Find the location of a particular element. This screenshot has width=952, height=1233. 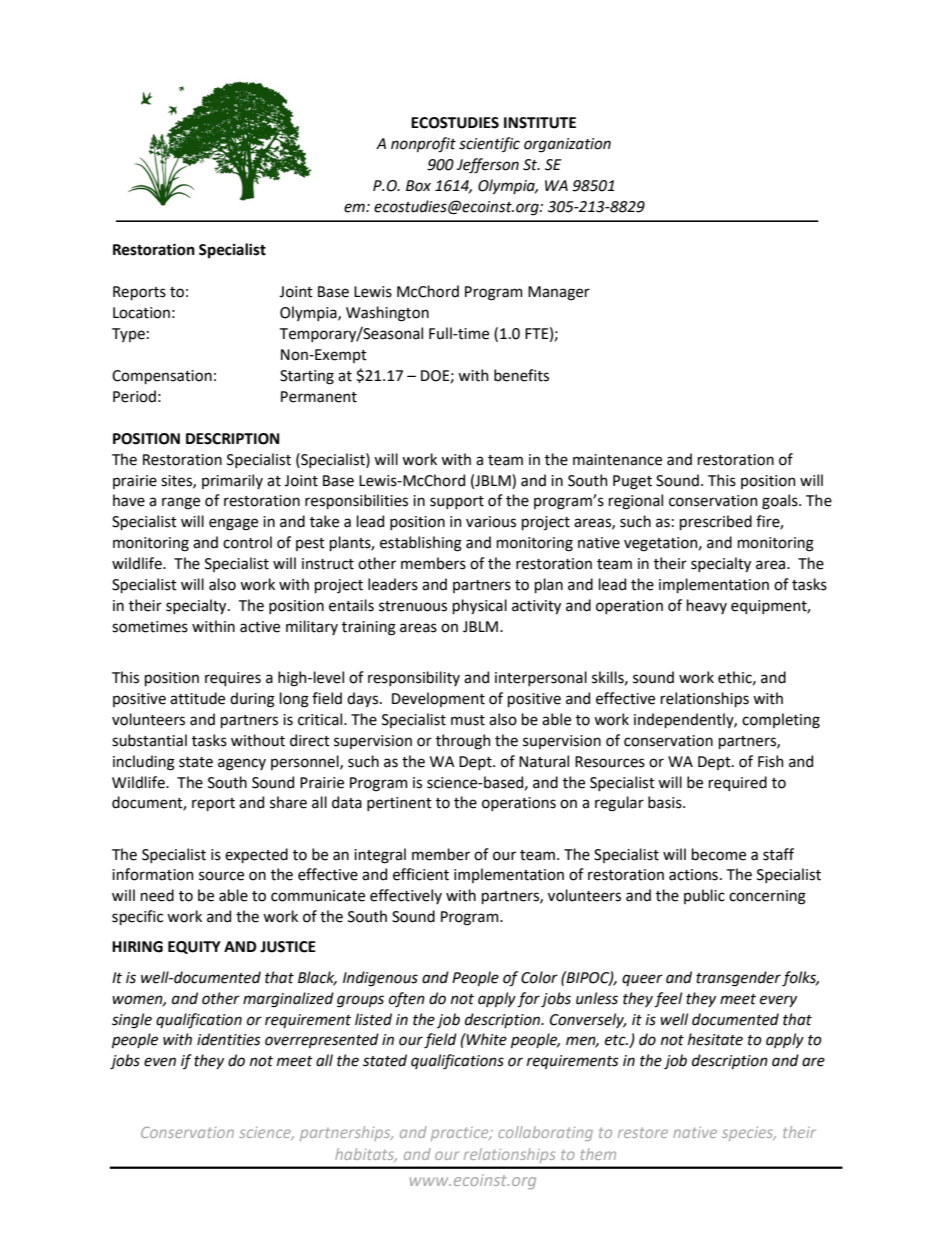

collaborating is located at coordinates (545, 1133).
